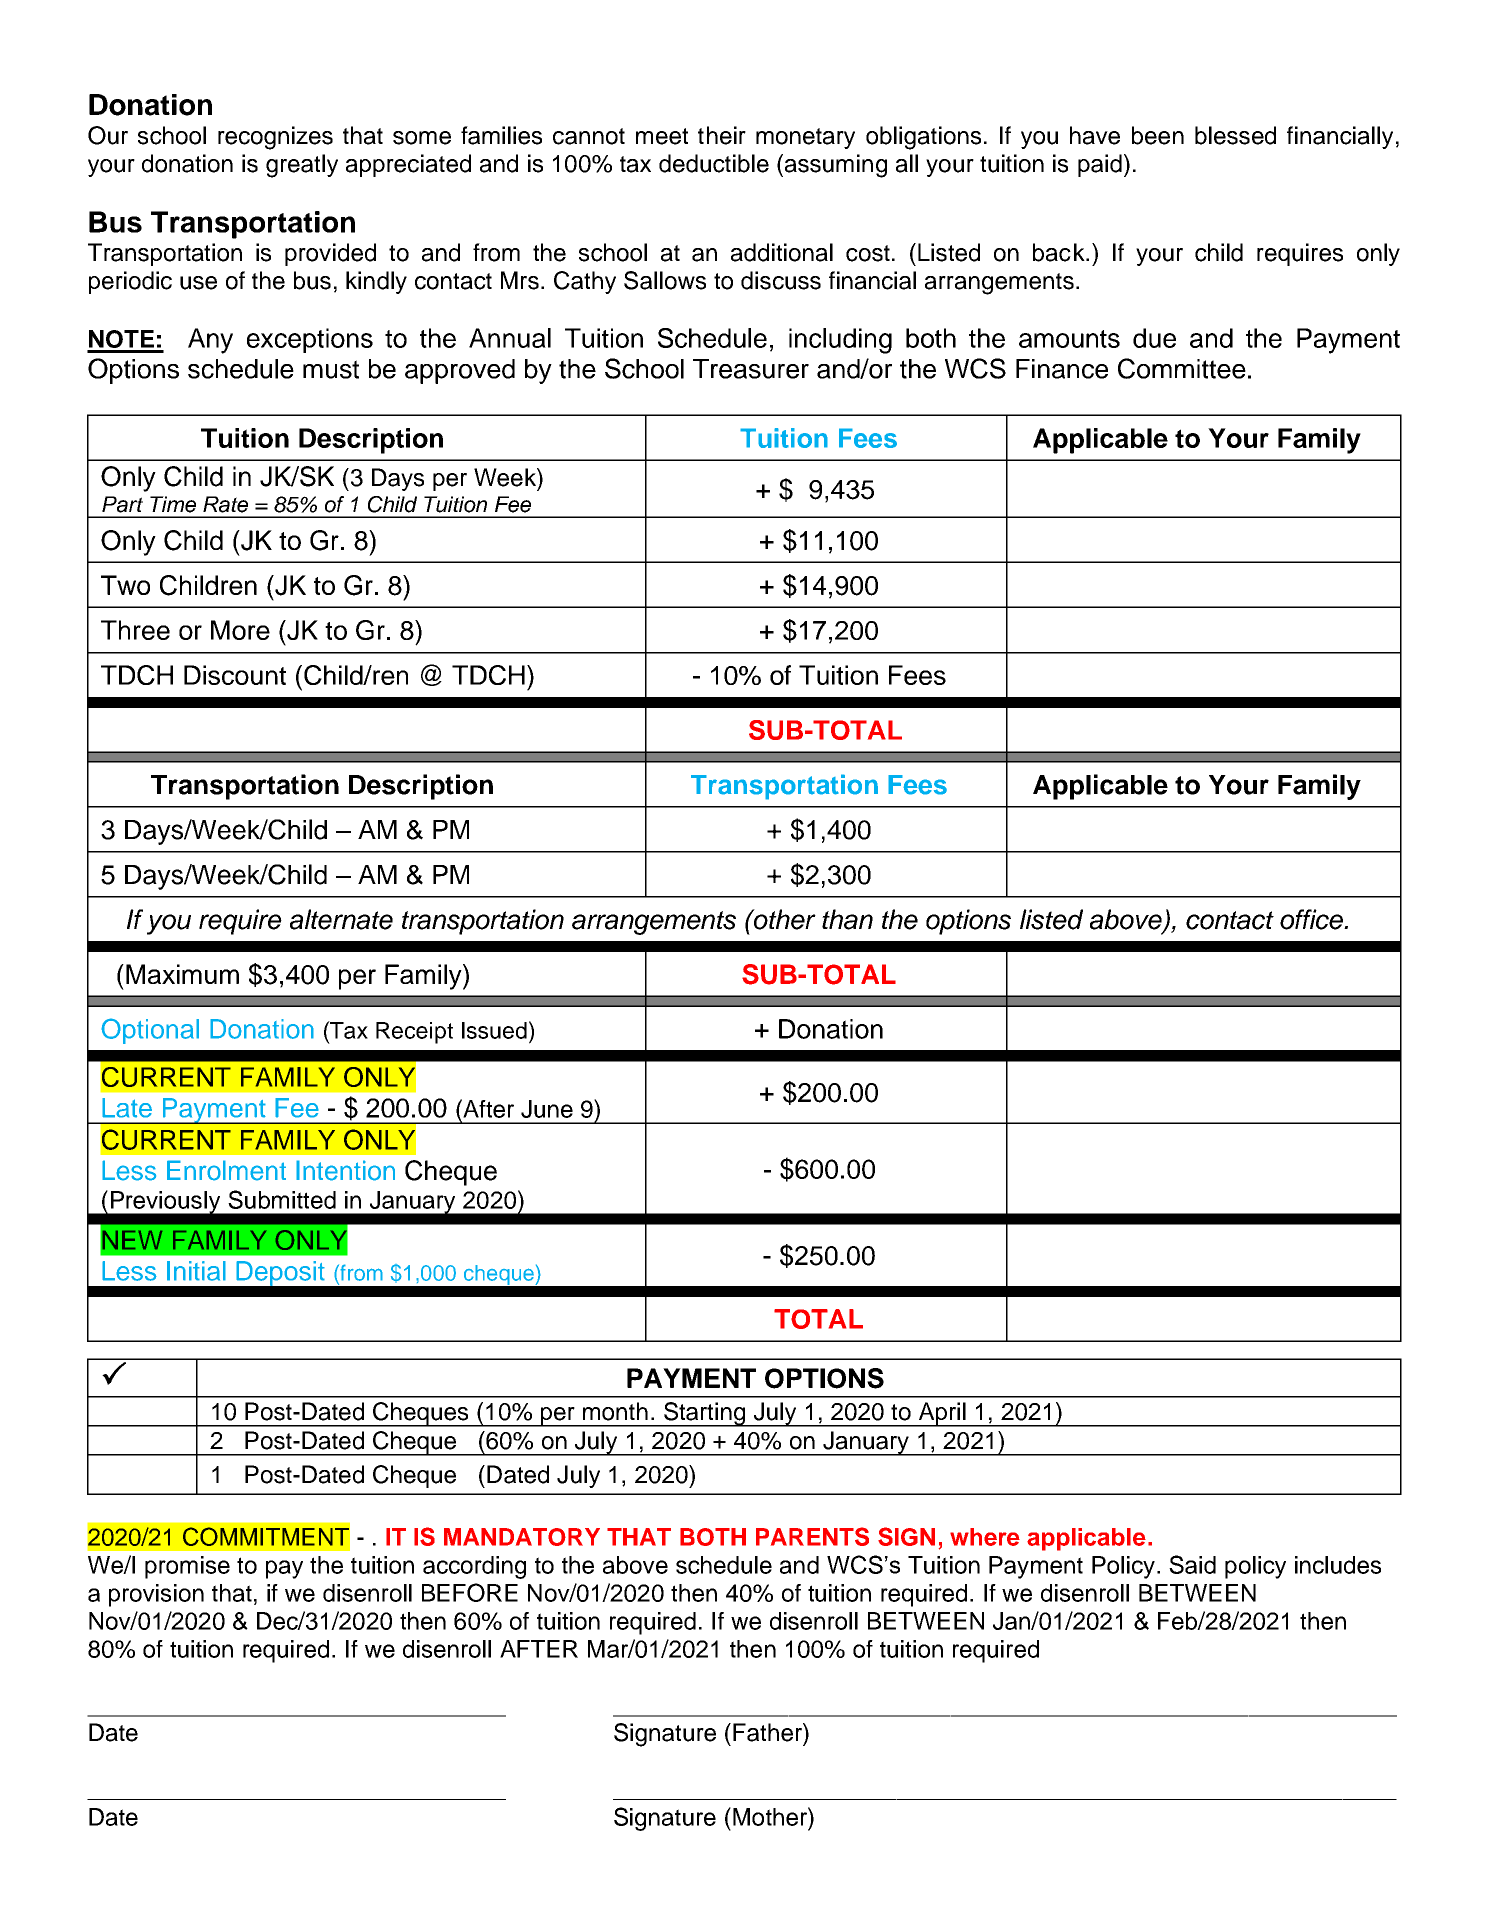  What do you see at coordinates (847, 919) in the image?
I see `than` at bounding box center [847, 919].
